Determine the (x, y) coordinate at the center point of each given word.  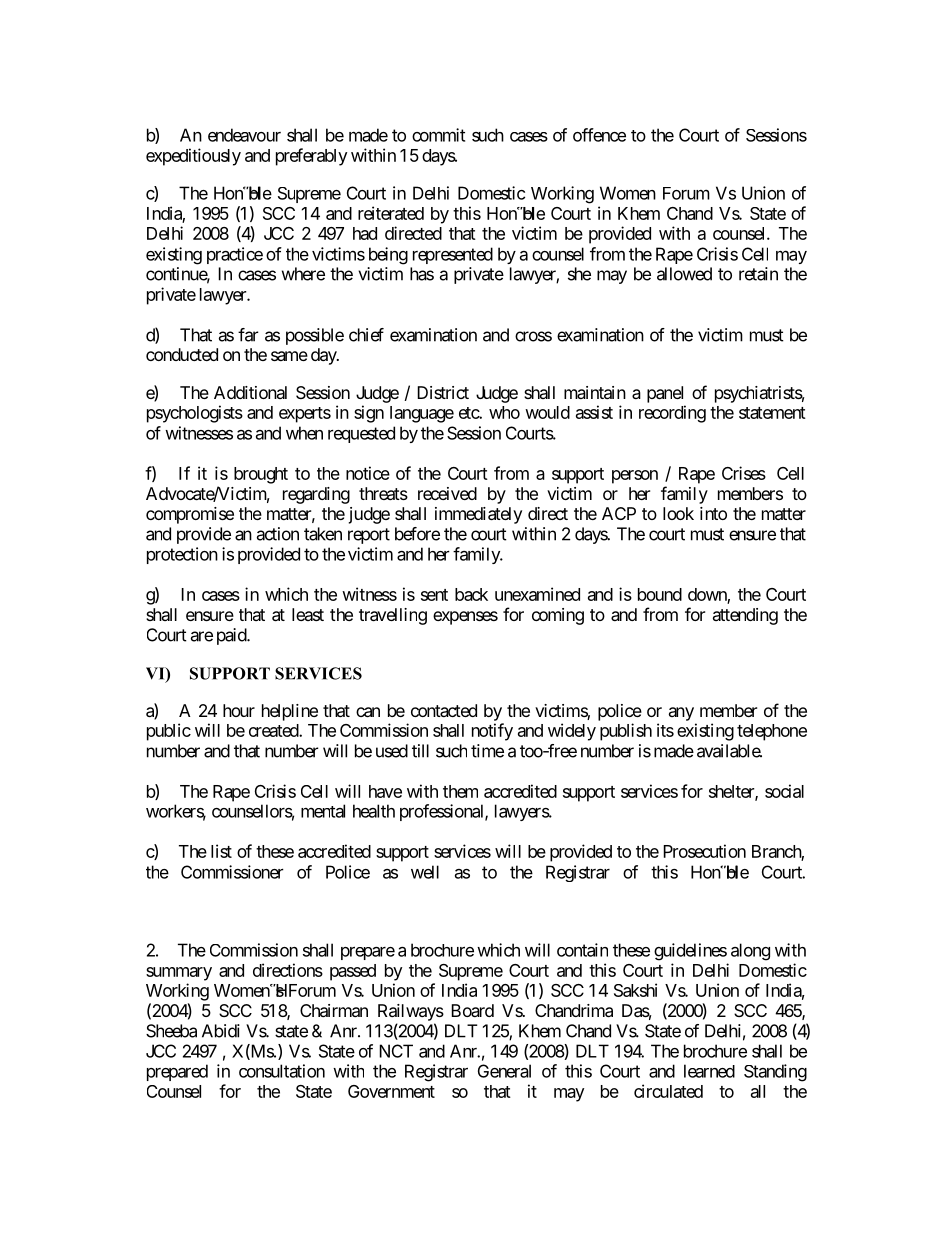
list (221, 851)
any (681, 714)
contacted (444, 710)
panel (665, 394)
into (713, 513)
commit (438, 135)
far (248, 335)
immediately (478, 515)
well (425, 872)
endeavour (244, 135)
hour (239, 710)
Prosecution (704, 851)
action (278, 534)
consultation (282, 1071)
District (443, 392)
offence (599, 135)
